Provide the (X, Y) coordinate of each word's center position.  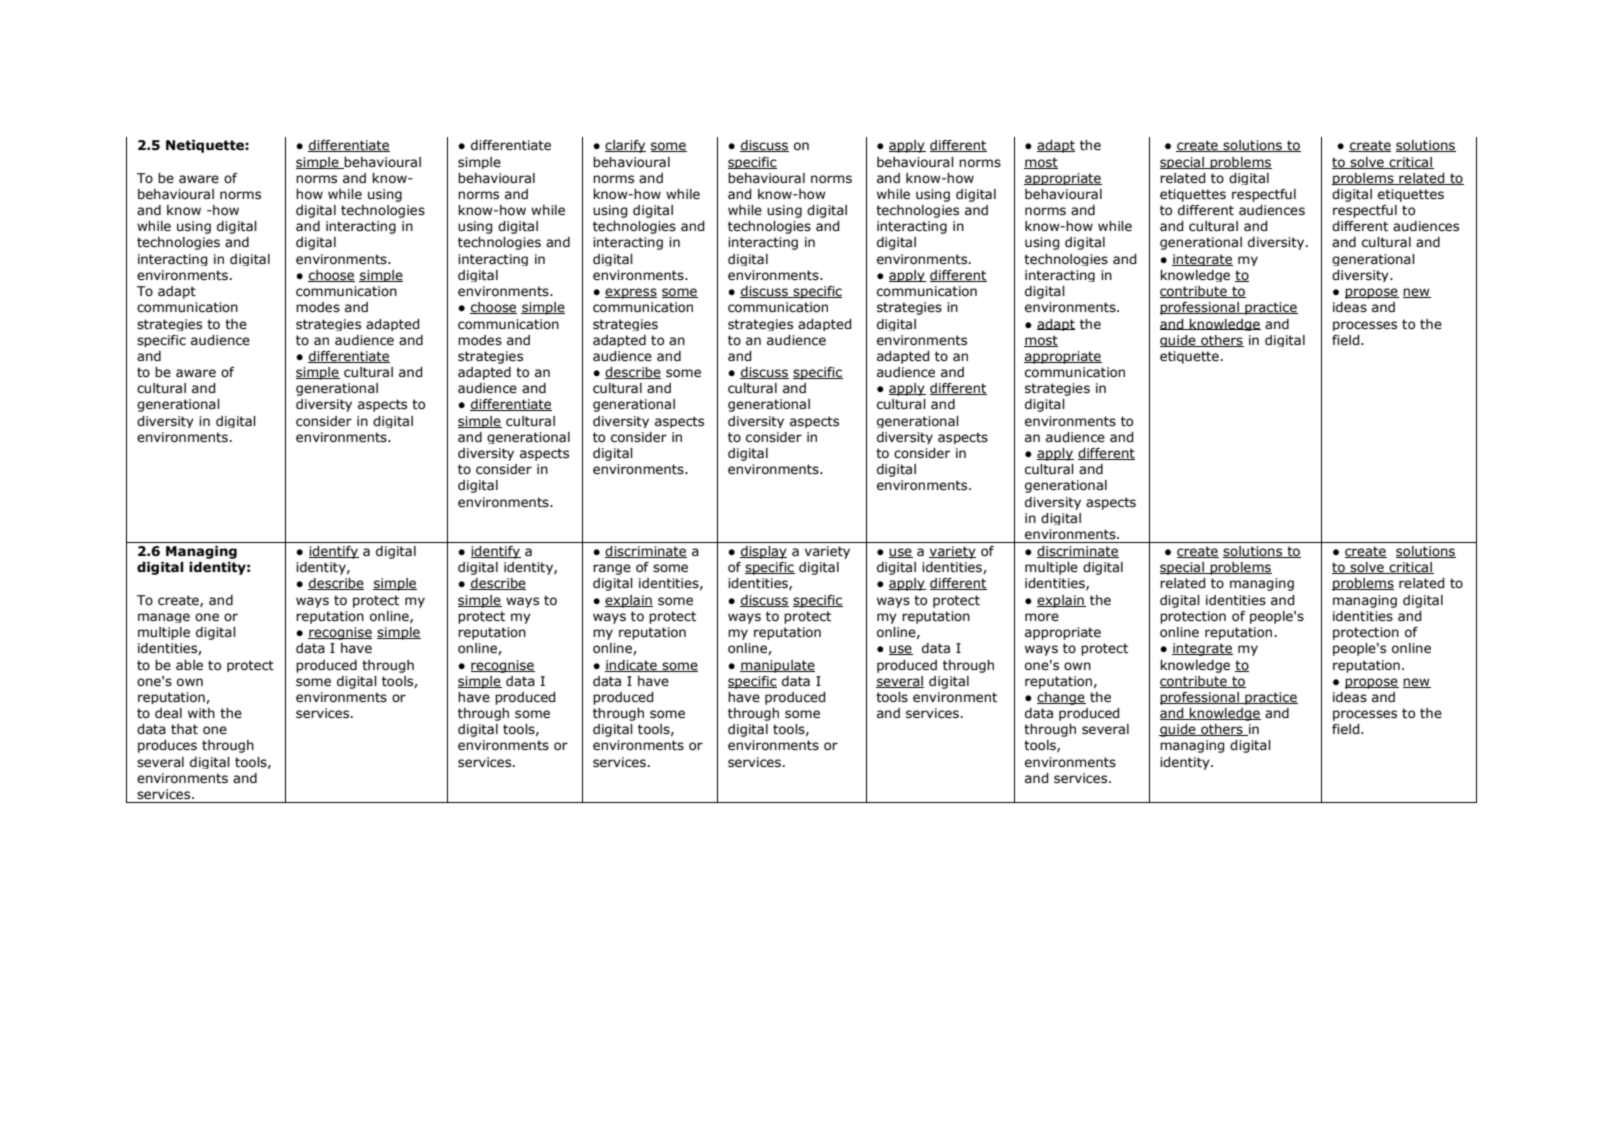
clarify (625, 146)
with (201, 713)
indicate (632, 666)
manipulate (777, 666)
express (631, 293)
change (1061, 698)
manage (164, 618)
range (612, 569)
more (1042, 617)
